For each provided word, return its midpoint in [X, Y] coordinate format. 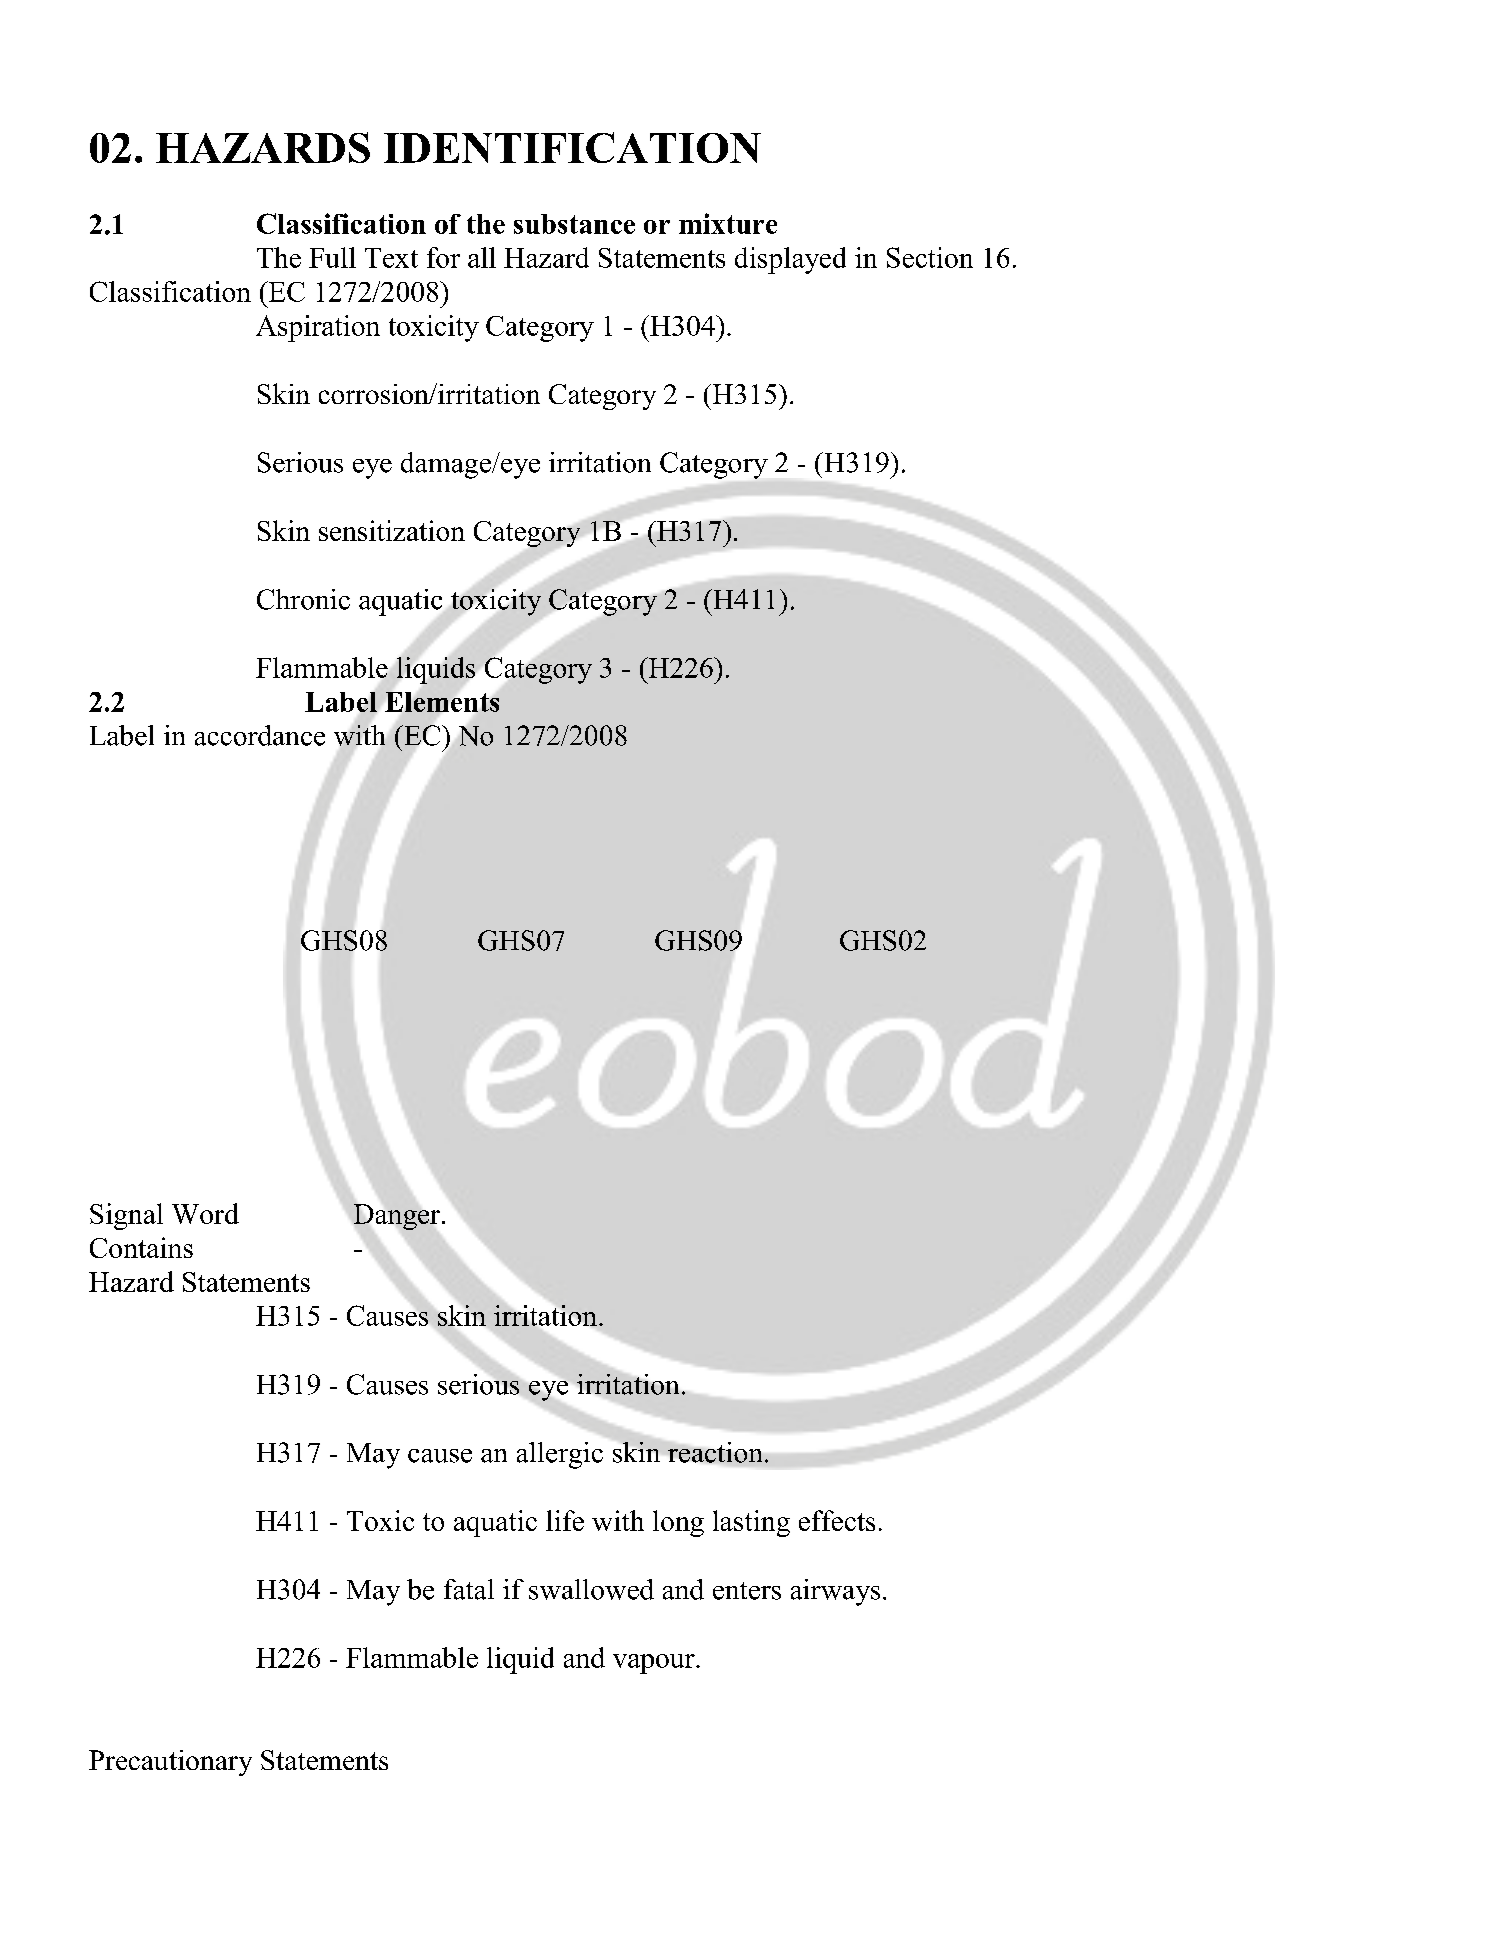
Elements [442, 702]
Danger [397, 1217]
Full [332, 257]
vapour [655, 1664]
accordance [260, 735]
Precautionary [170, 1763]
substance [574, 224]
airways [835, 1592]
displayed [790, 260]
